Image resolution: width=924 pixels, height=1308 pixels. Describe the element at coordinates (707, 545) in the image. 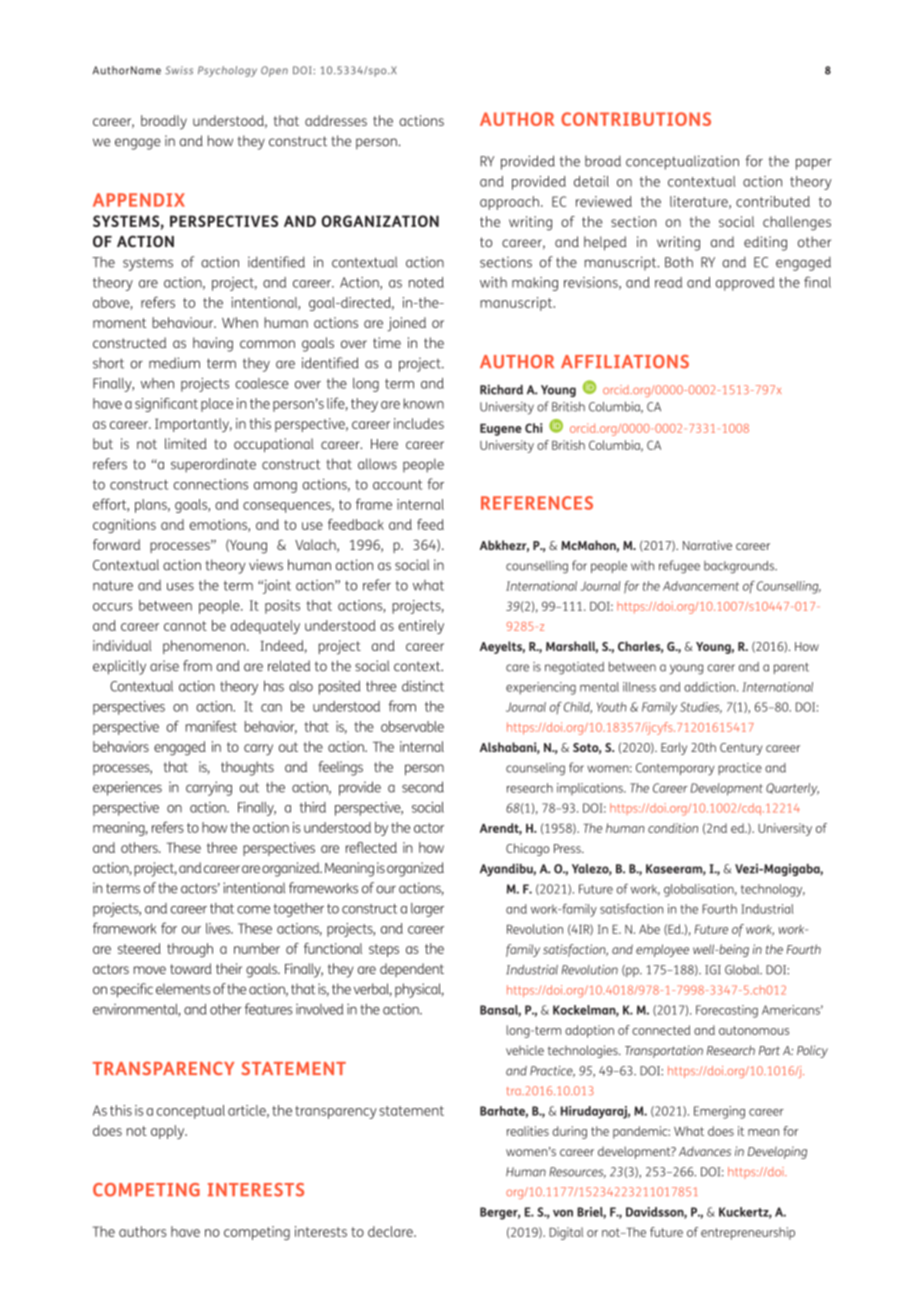

I see `Narrative` at that location.
